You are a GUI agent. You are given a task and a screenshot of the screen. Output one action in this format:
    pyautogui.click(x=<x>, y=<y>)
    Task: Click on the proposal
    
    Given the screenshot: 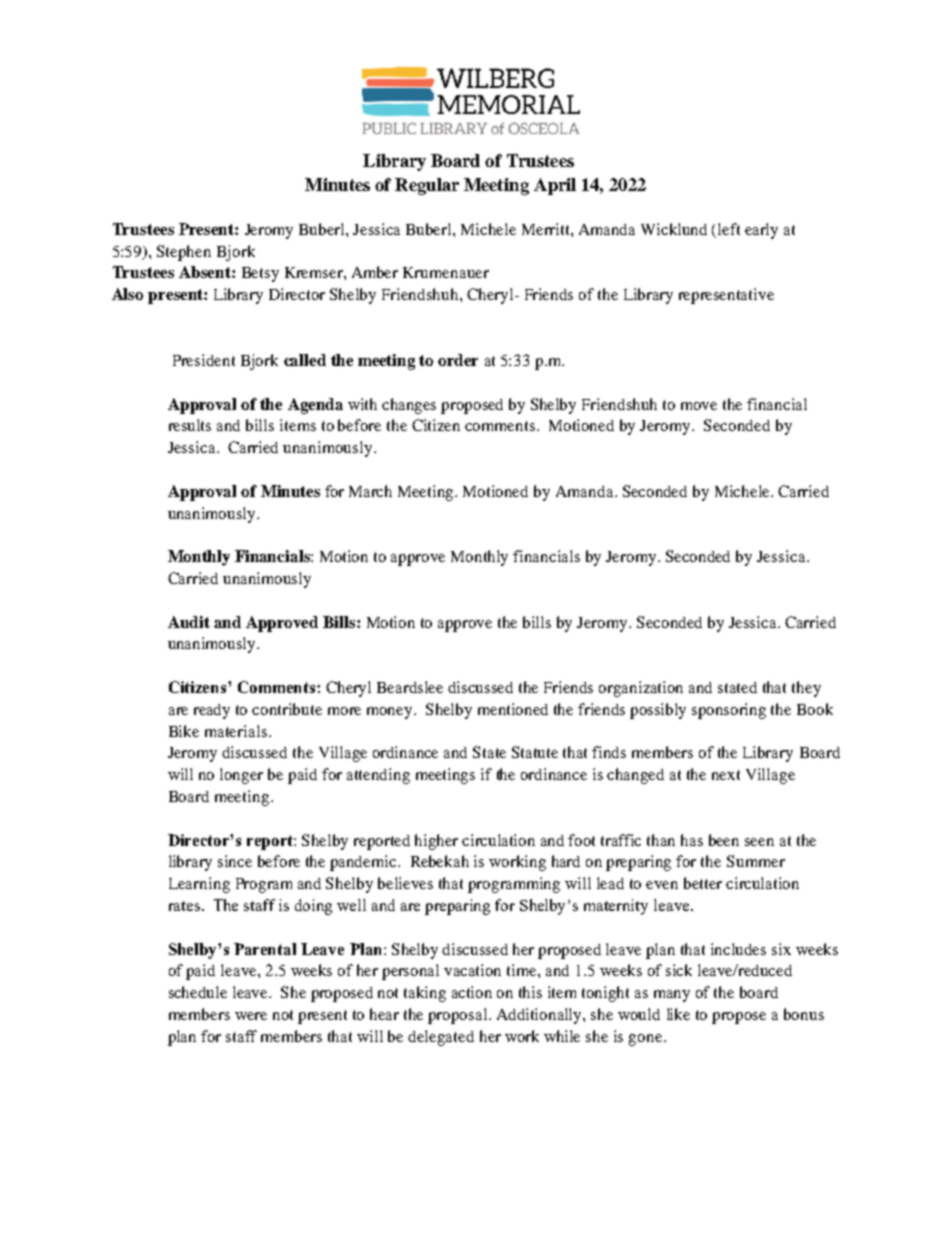 What is the action you would take?
    pyautogui.click(x=459, y=1016)
